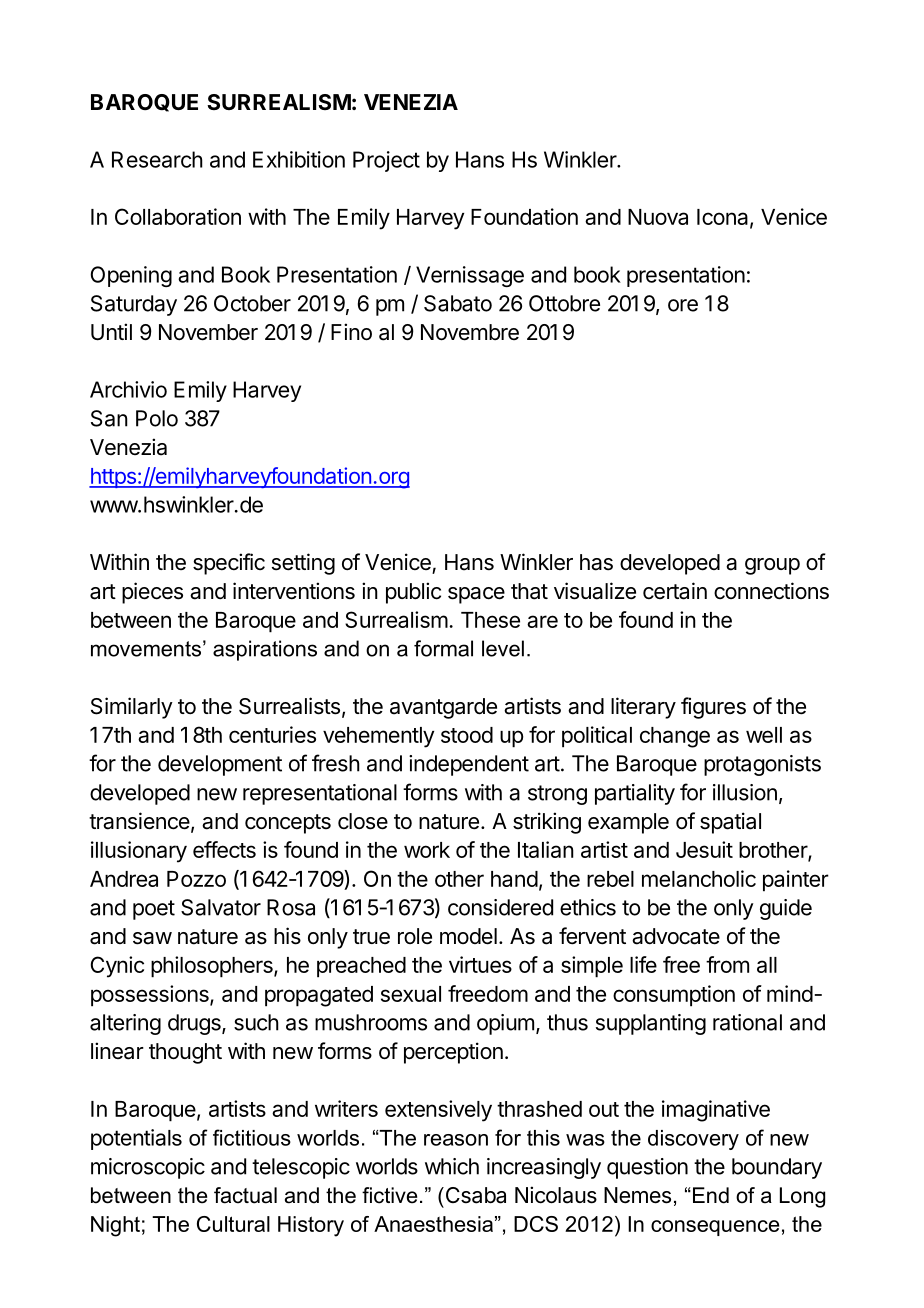 Image resolution: width=924 pixels, height=1308 pixels. I want to click on Csaba, so click(474, 1195).
